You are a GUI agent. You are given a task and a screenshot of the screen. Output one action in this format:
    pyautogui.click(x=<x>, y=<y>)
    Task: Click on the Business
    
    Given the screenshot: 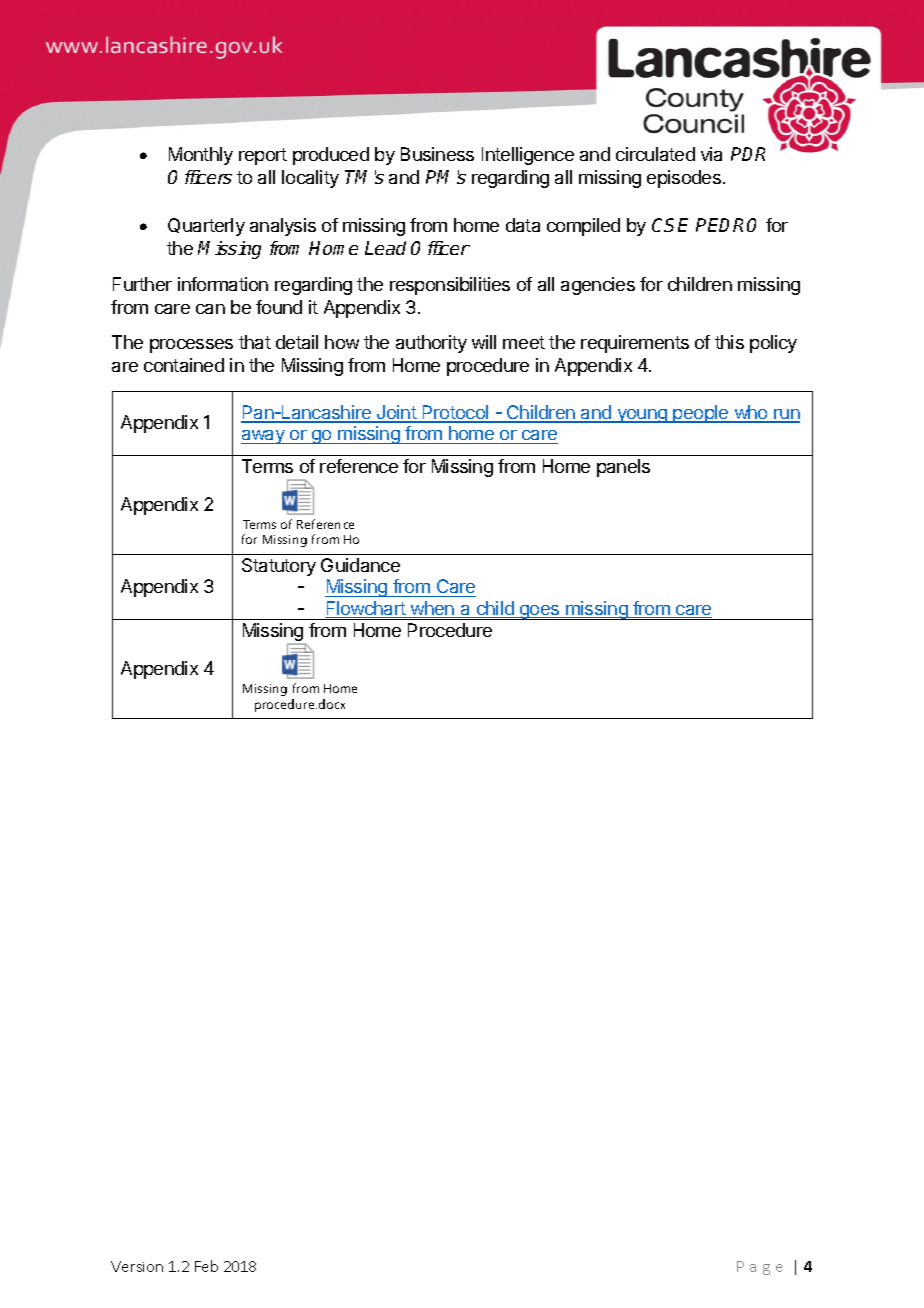 What is the action you would take?
    pyautogui.click(x=437, y=154)
